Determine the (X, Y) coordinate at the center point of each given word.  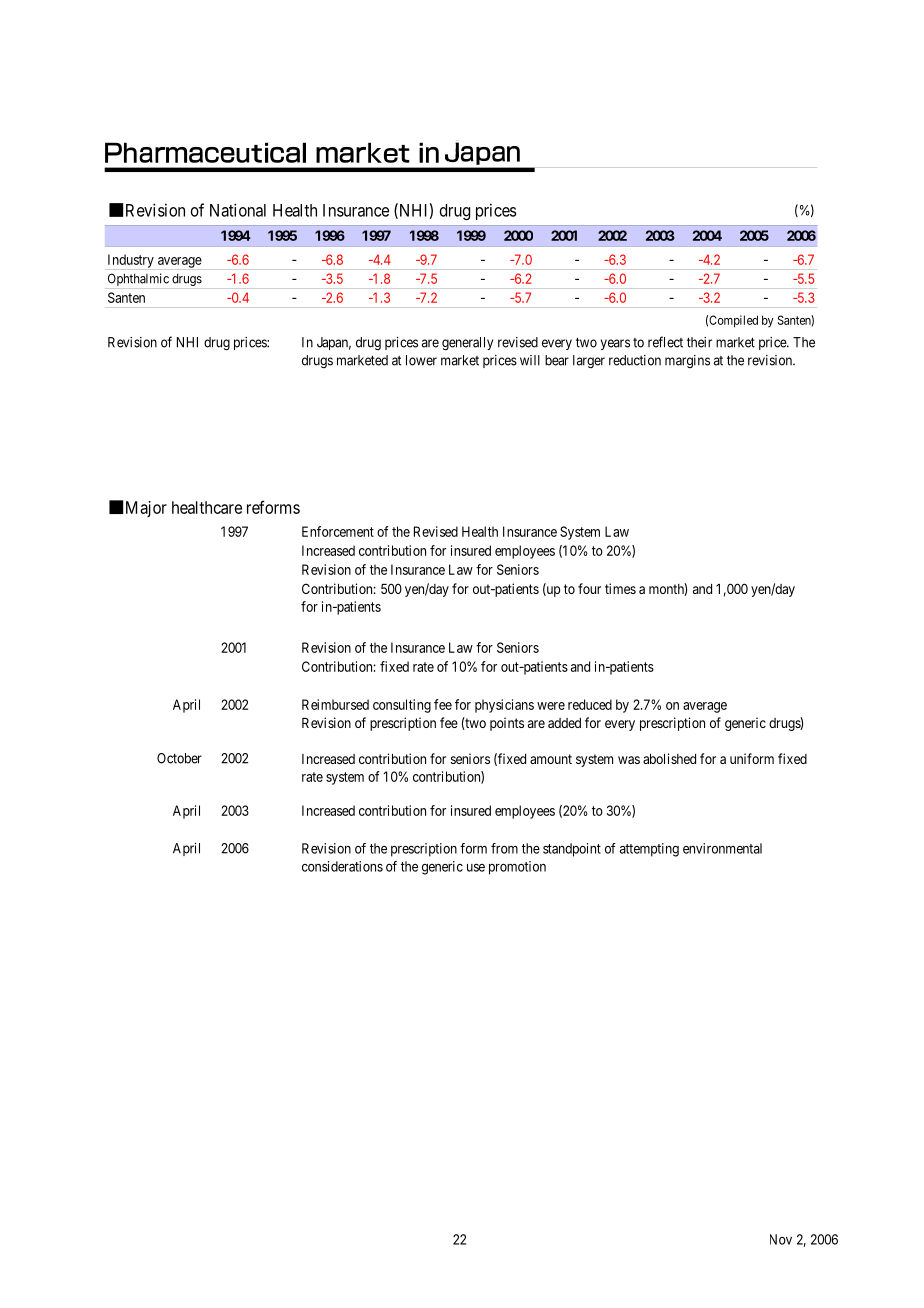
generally (467, 344)
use (476, 867)
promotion (517, 868)
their (699, 342)
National (238, 210)
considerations (342, 866)
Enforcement (338, 531)
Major (146, 509)
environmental (722, 848)
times (620, 588)
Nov (781, 1239)
